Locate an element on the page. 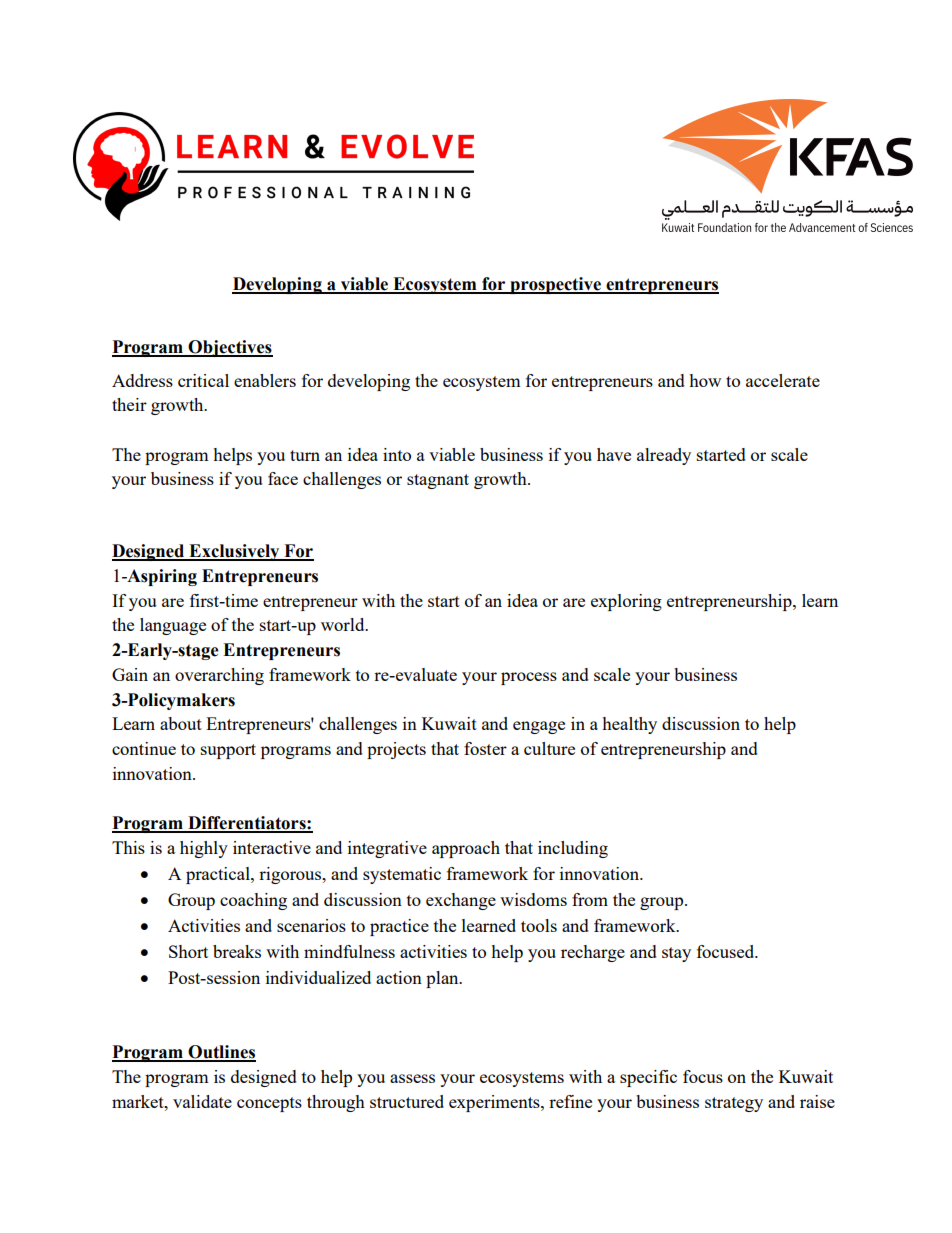 The width and height of the document is (952, 1233). experiments is located at coordinates (495, 1103).
